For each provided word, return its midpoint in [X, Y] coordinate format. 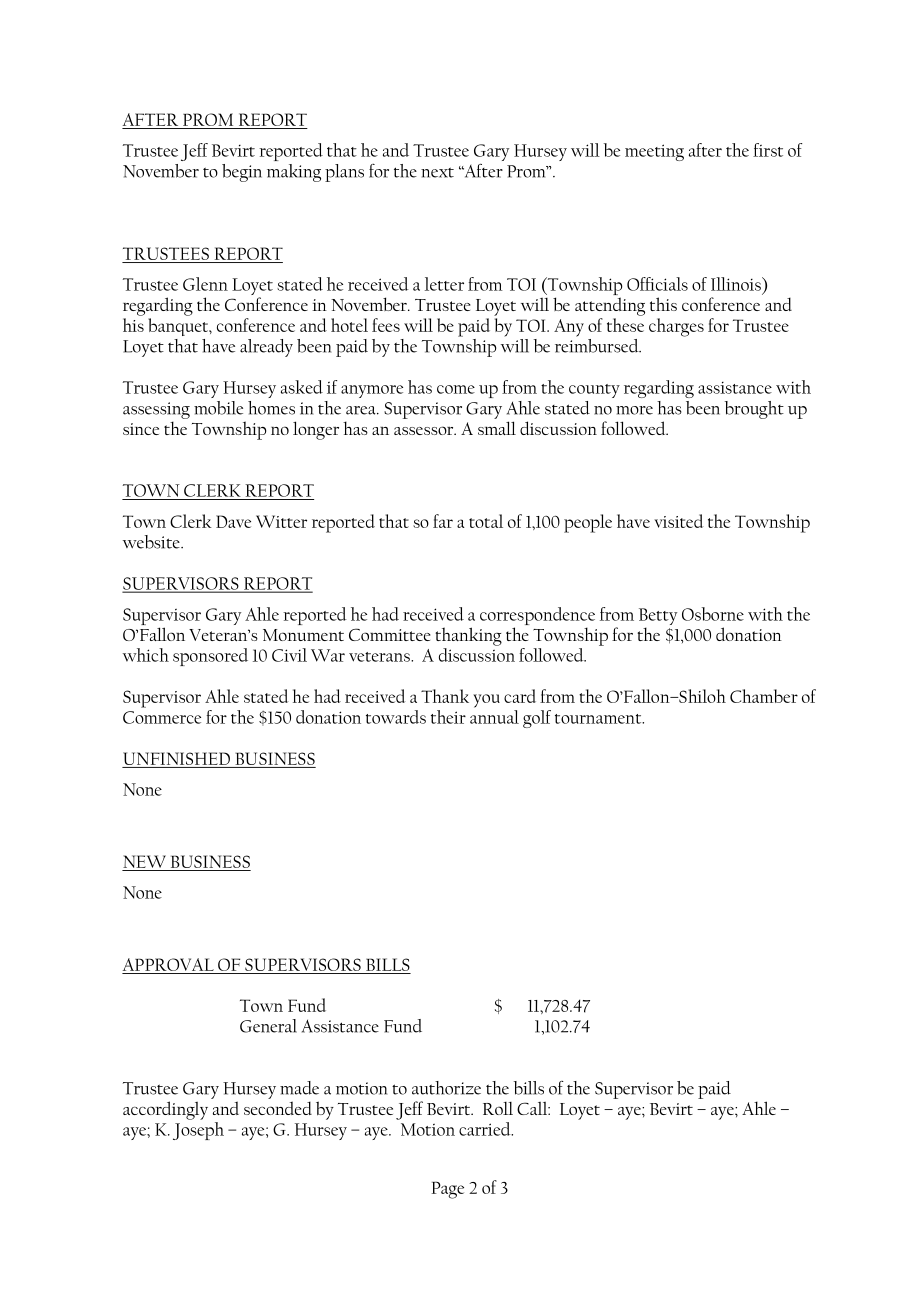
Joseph [198, 1131]
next [437, 172]
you [486, 701]
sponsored [210, 657]
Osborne [713, 614]
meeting [654, 152]
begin [242, 173]
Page [448, 1190]
